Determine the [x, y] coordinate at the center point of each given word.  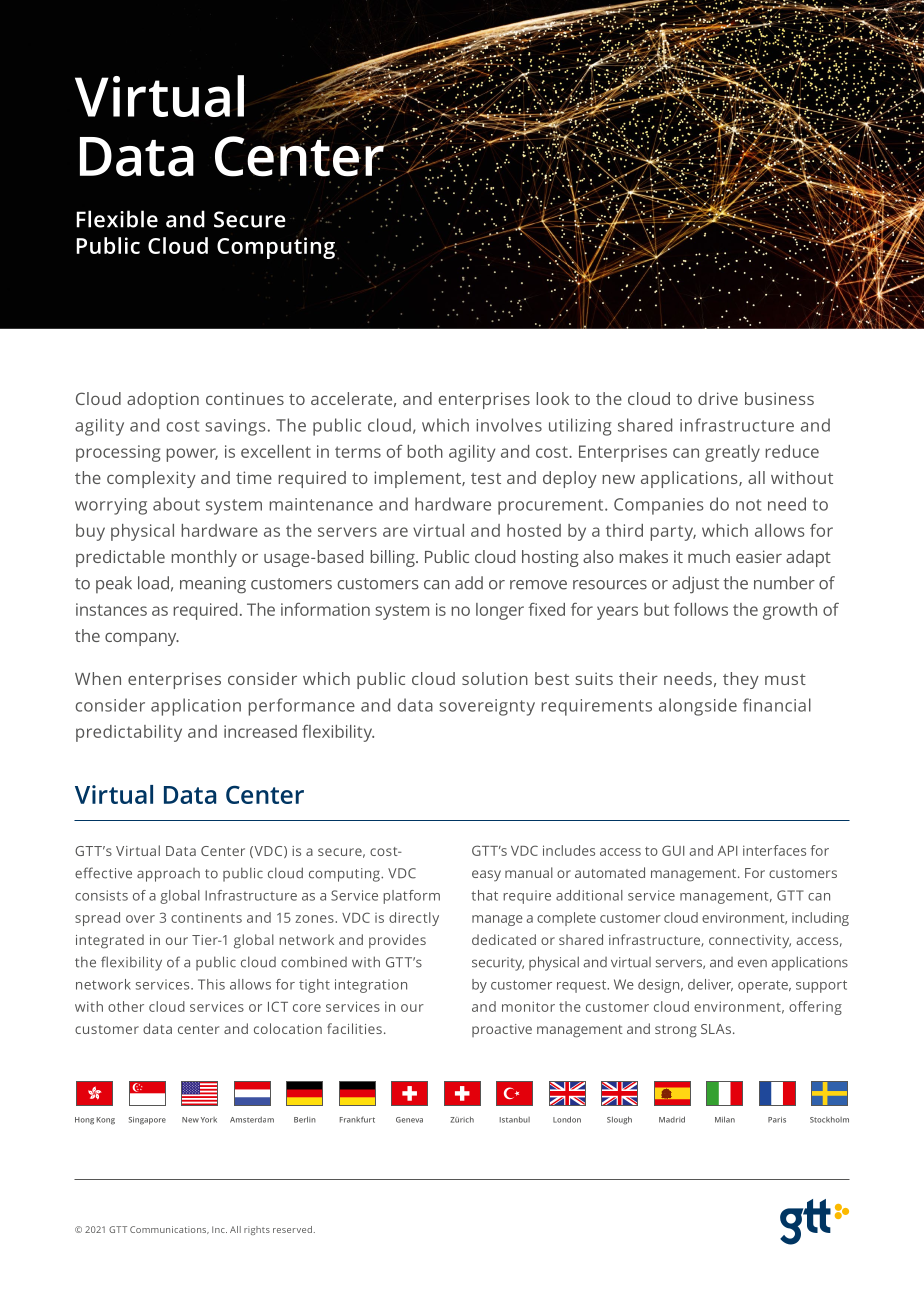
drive [718, 398]
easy [486, 876]
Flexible [117, 219]
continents [206, 917]
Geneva [409, 1120]
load [153, 583]
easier [759, 556]
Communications [169, 1230]
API [727, 851]
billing [394, 558]
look [553, 398]
